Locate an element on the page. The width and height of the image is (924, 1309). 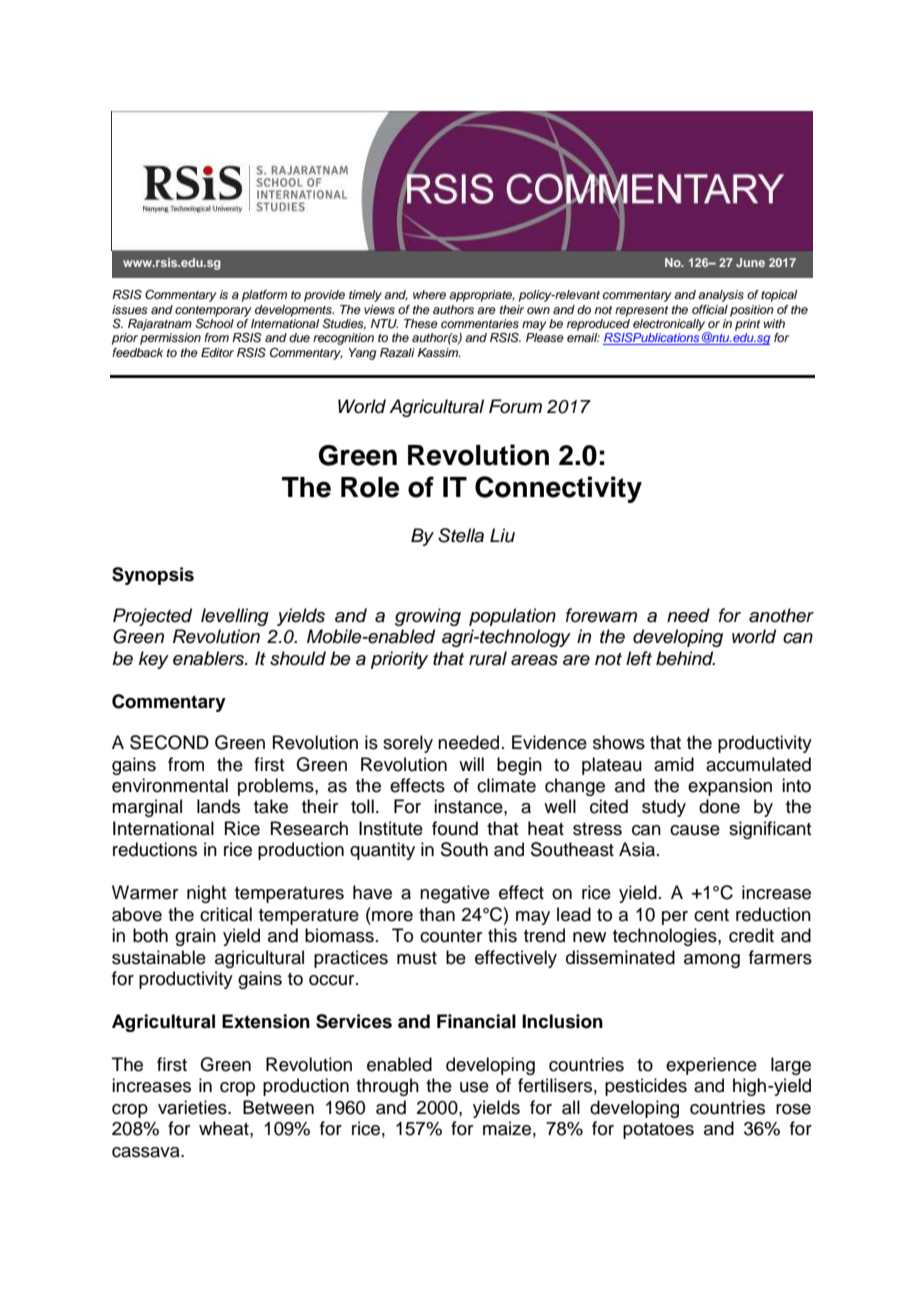
lands is located at coordinates (218, 806).
